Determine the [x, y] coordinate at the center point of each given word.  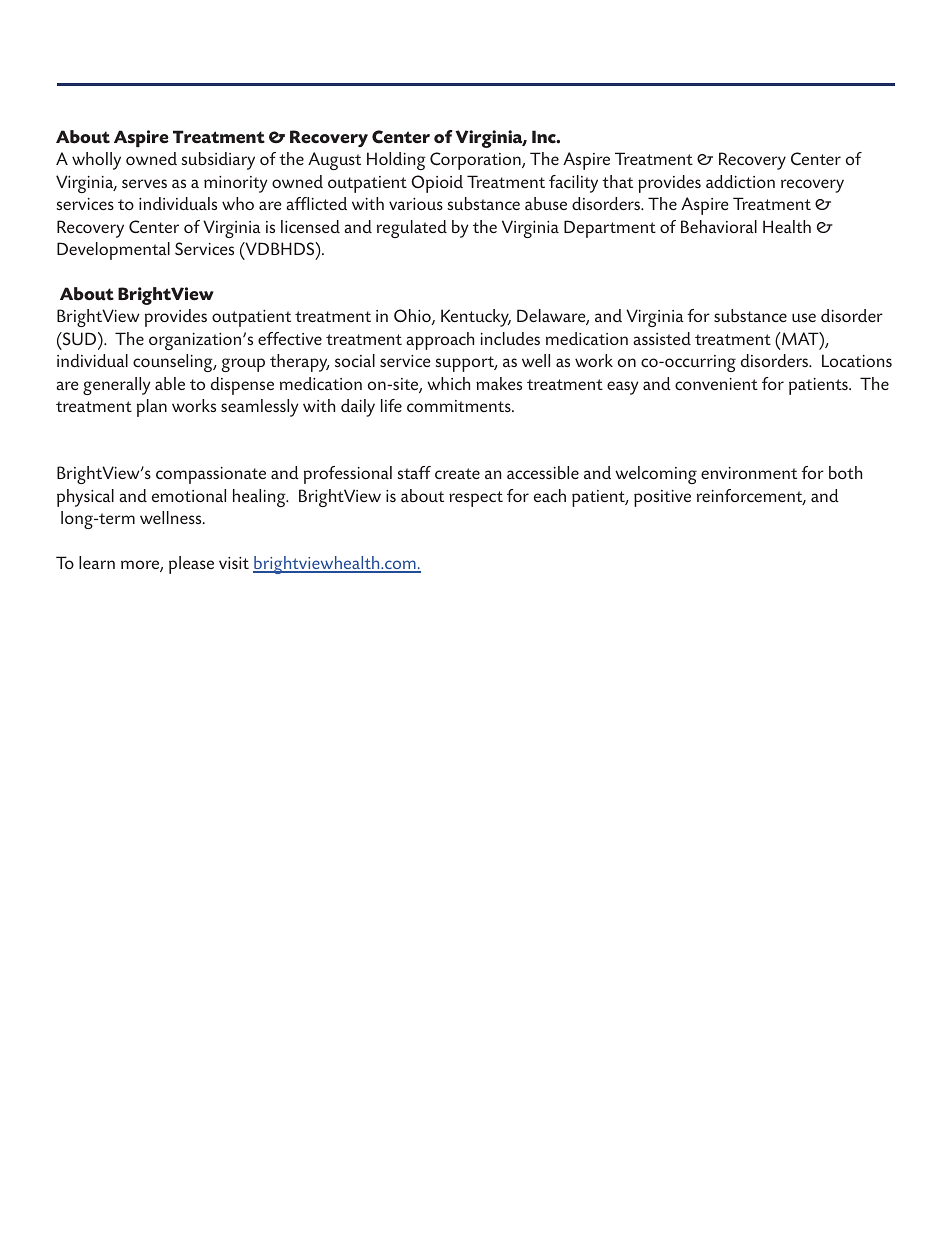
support [466, 364]
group [243, 365]
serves [144, 183]
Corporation [476, 161]
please [191, 565]
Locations [857, 360]
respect [476, 499]
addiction [740, 181]
